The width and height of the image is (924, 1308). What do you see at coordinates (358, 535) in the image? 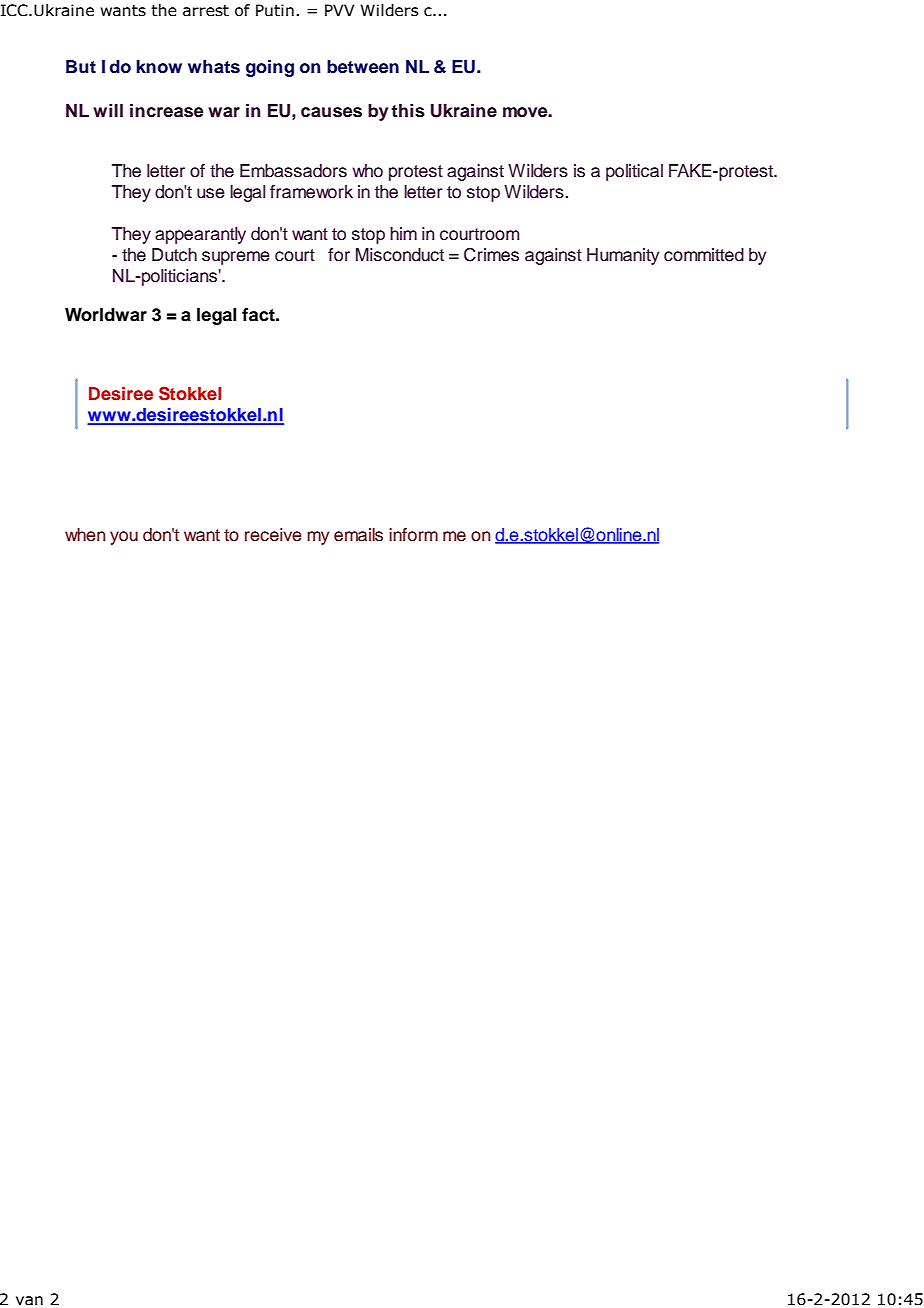
I see `emails` at bounding box center [358, 535].
